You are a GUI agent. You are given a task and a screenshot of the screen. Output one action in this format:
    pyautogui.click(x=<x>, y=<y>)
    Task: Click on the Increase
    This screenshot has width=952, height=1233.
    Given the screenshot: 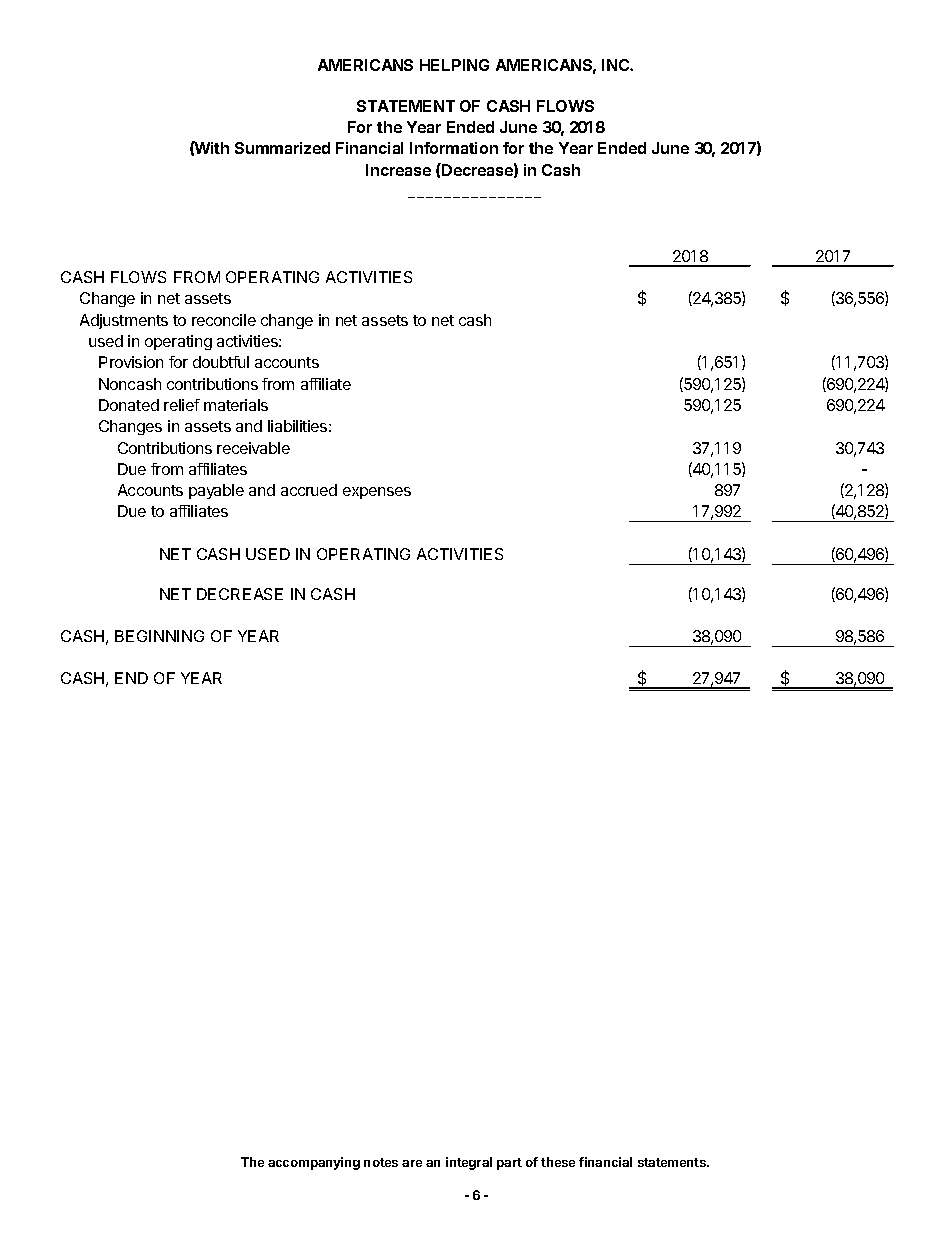 What is the action you would take?
    pyautogui.click(x=398, y=170)
